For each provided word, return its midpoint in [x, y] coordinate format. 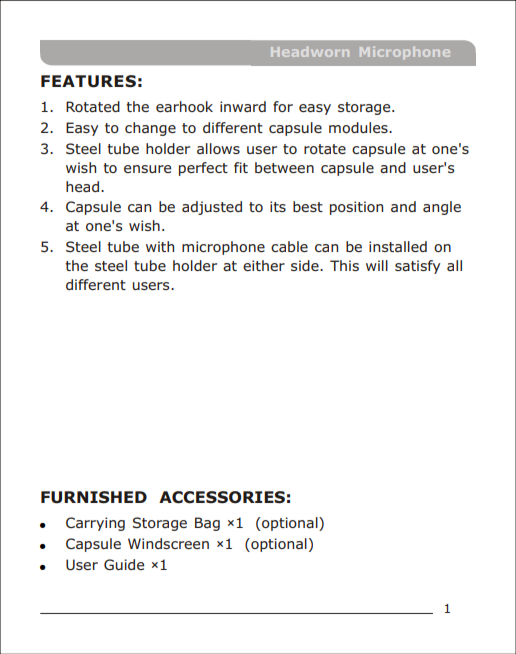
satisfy [417, 267]
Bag [207, 524]
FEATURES [88, 81]
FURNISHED [94, 497]
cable [289, 246]
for [283, 106]
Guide [124, 564]
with [160, 246]
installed [398, 246]
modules [359, 127]
